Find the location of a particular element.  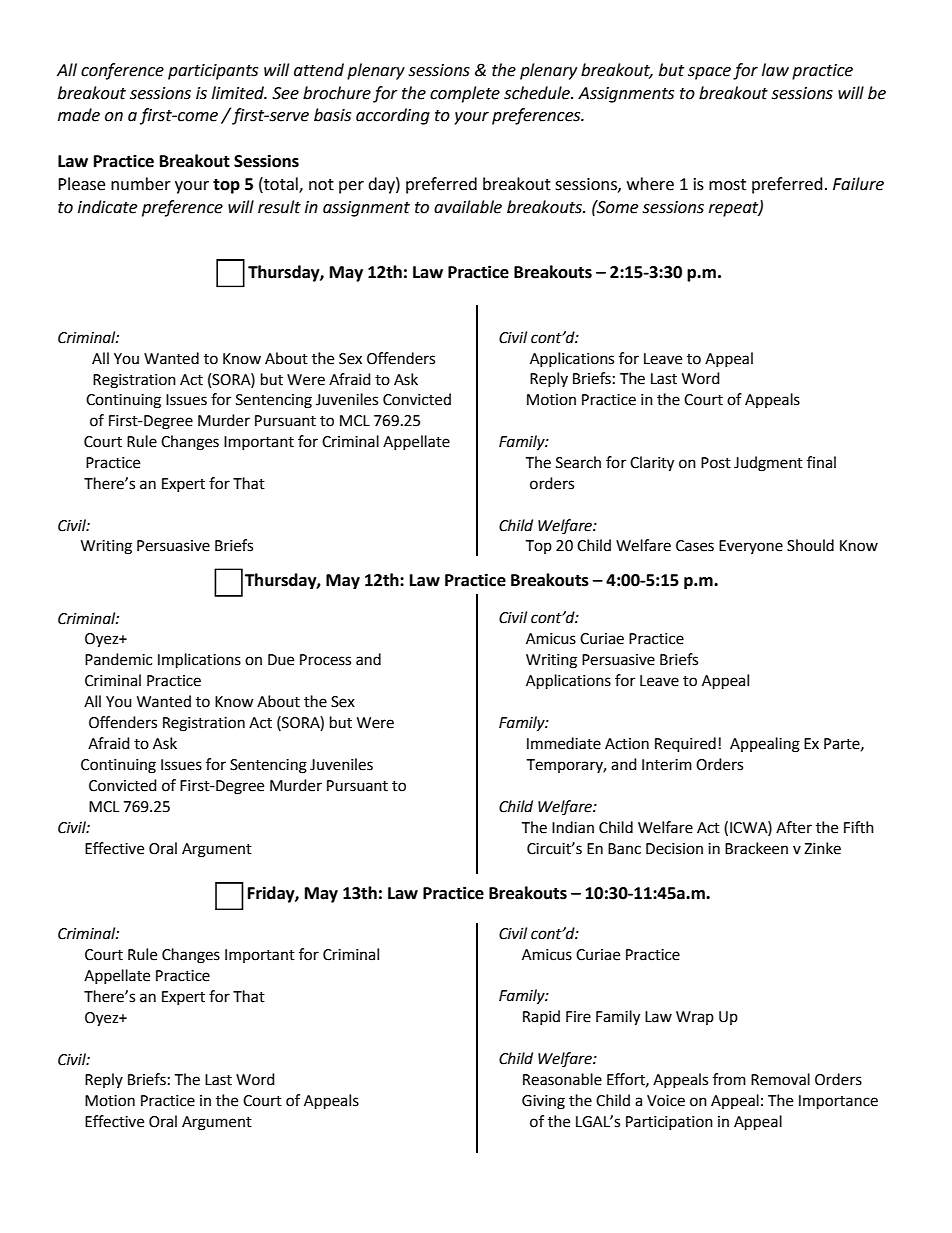

Search is located at coordinates (578, 462).
